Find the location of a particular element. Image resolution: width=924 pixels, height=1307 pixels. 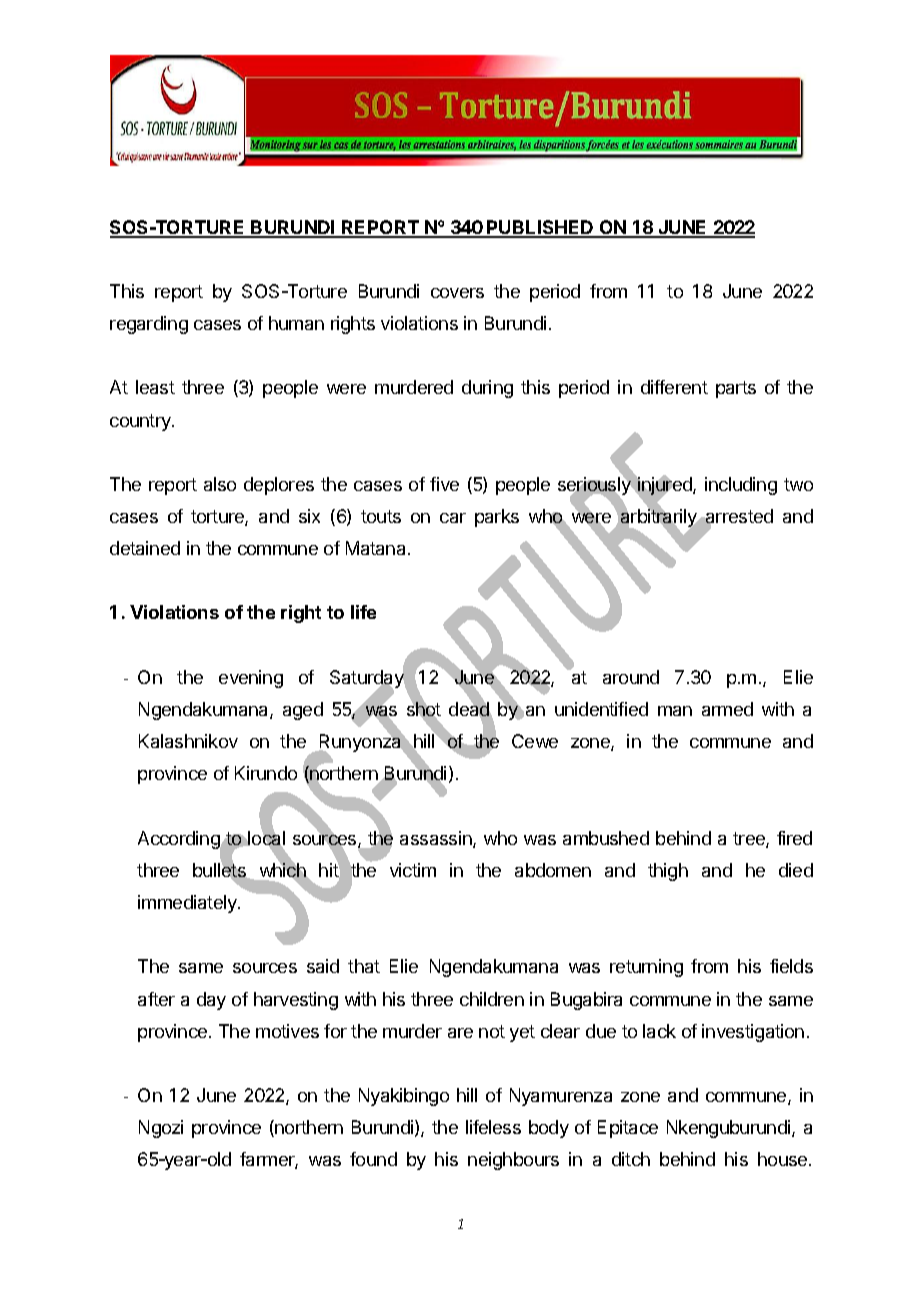

neighbours is located at coordinates (513, 1161).
